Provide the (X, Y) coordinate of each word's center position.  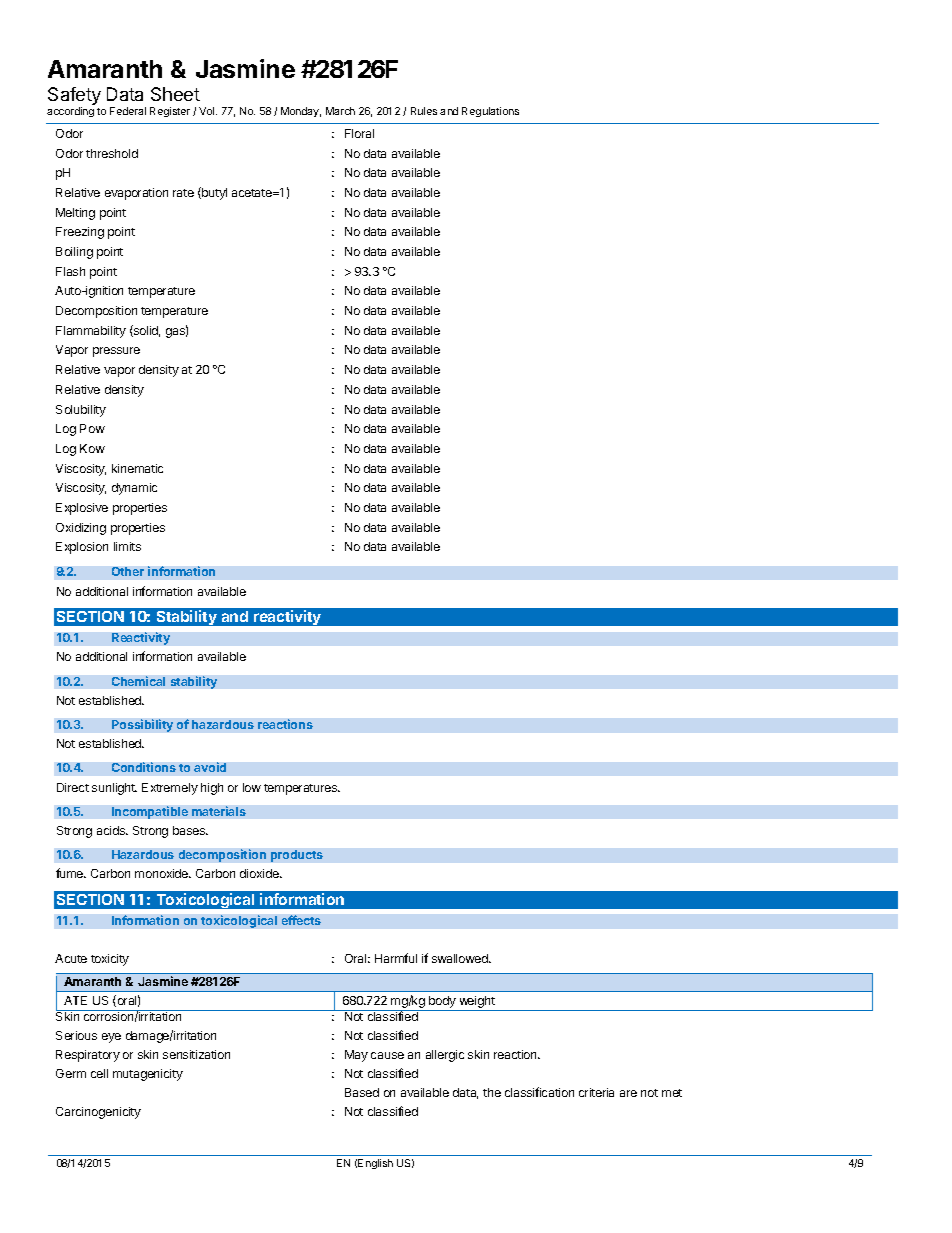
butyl (213, 193)
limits (127, 546)
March (340, 111)
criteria (596, 1092)
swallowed (461, 958)
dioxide (260, 873)
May (356, 1056)
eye (111, 1038)
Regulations (490, 112)
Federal (128, 111)
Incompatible (150, 812)
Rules (424, 111)
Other (128, 571)
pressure (116, 352)
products (297, 856)
